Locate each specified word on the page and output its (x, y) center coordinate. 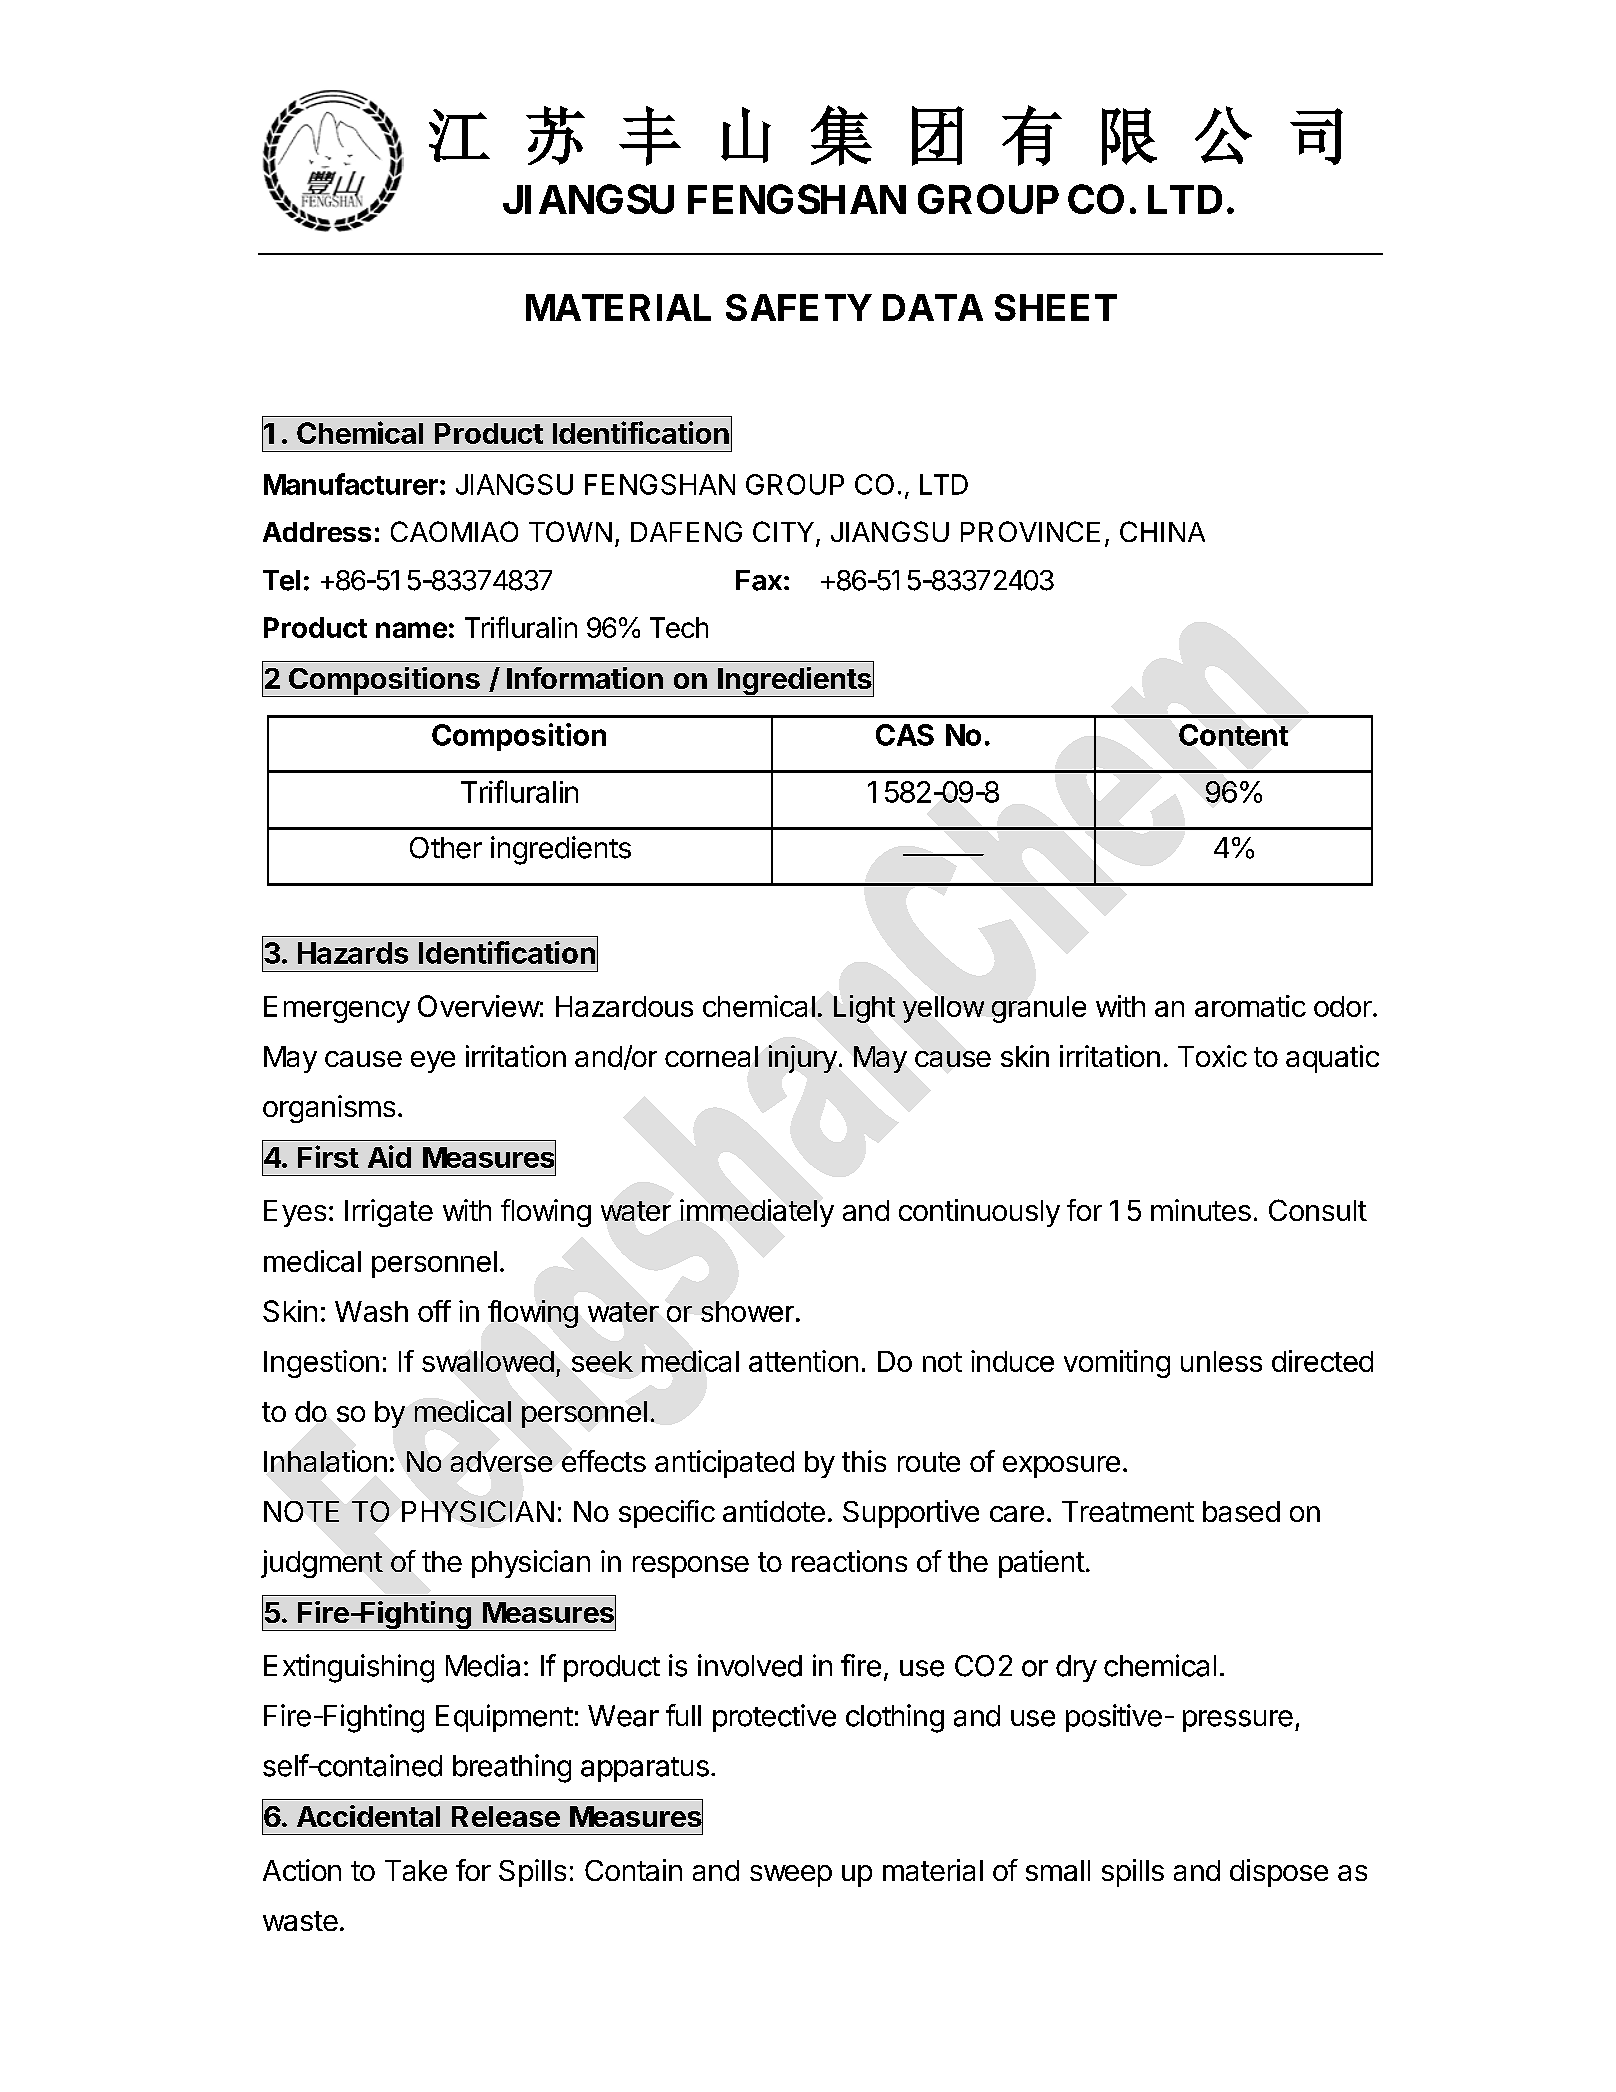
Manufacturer (351, 484)
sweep (791, 1876)
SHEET (1056, 307)
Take (416, 1870)
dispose (1279, 1873)
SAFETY (799, 307)
